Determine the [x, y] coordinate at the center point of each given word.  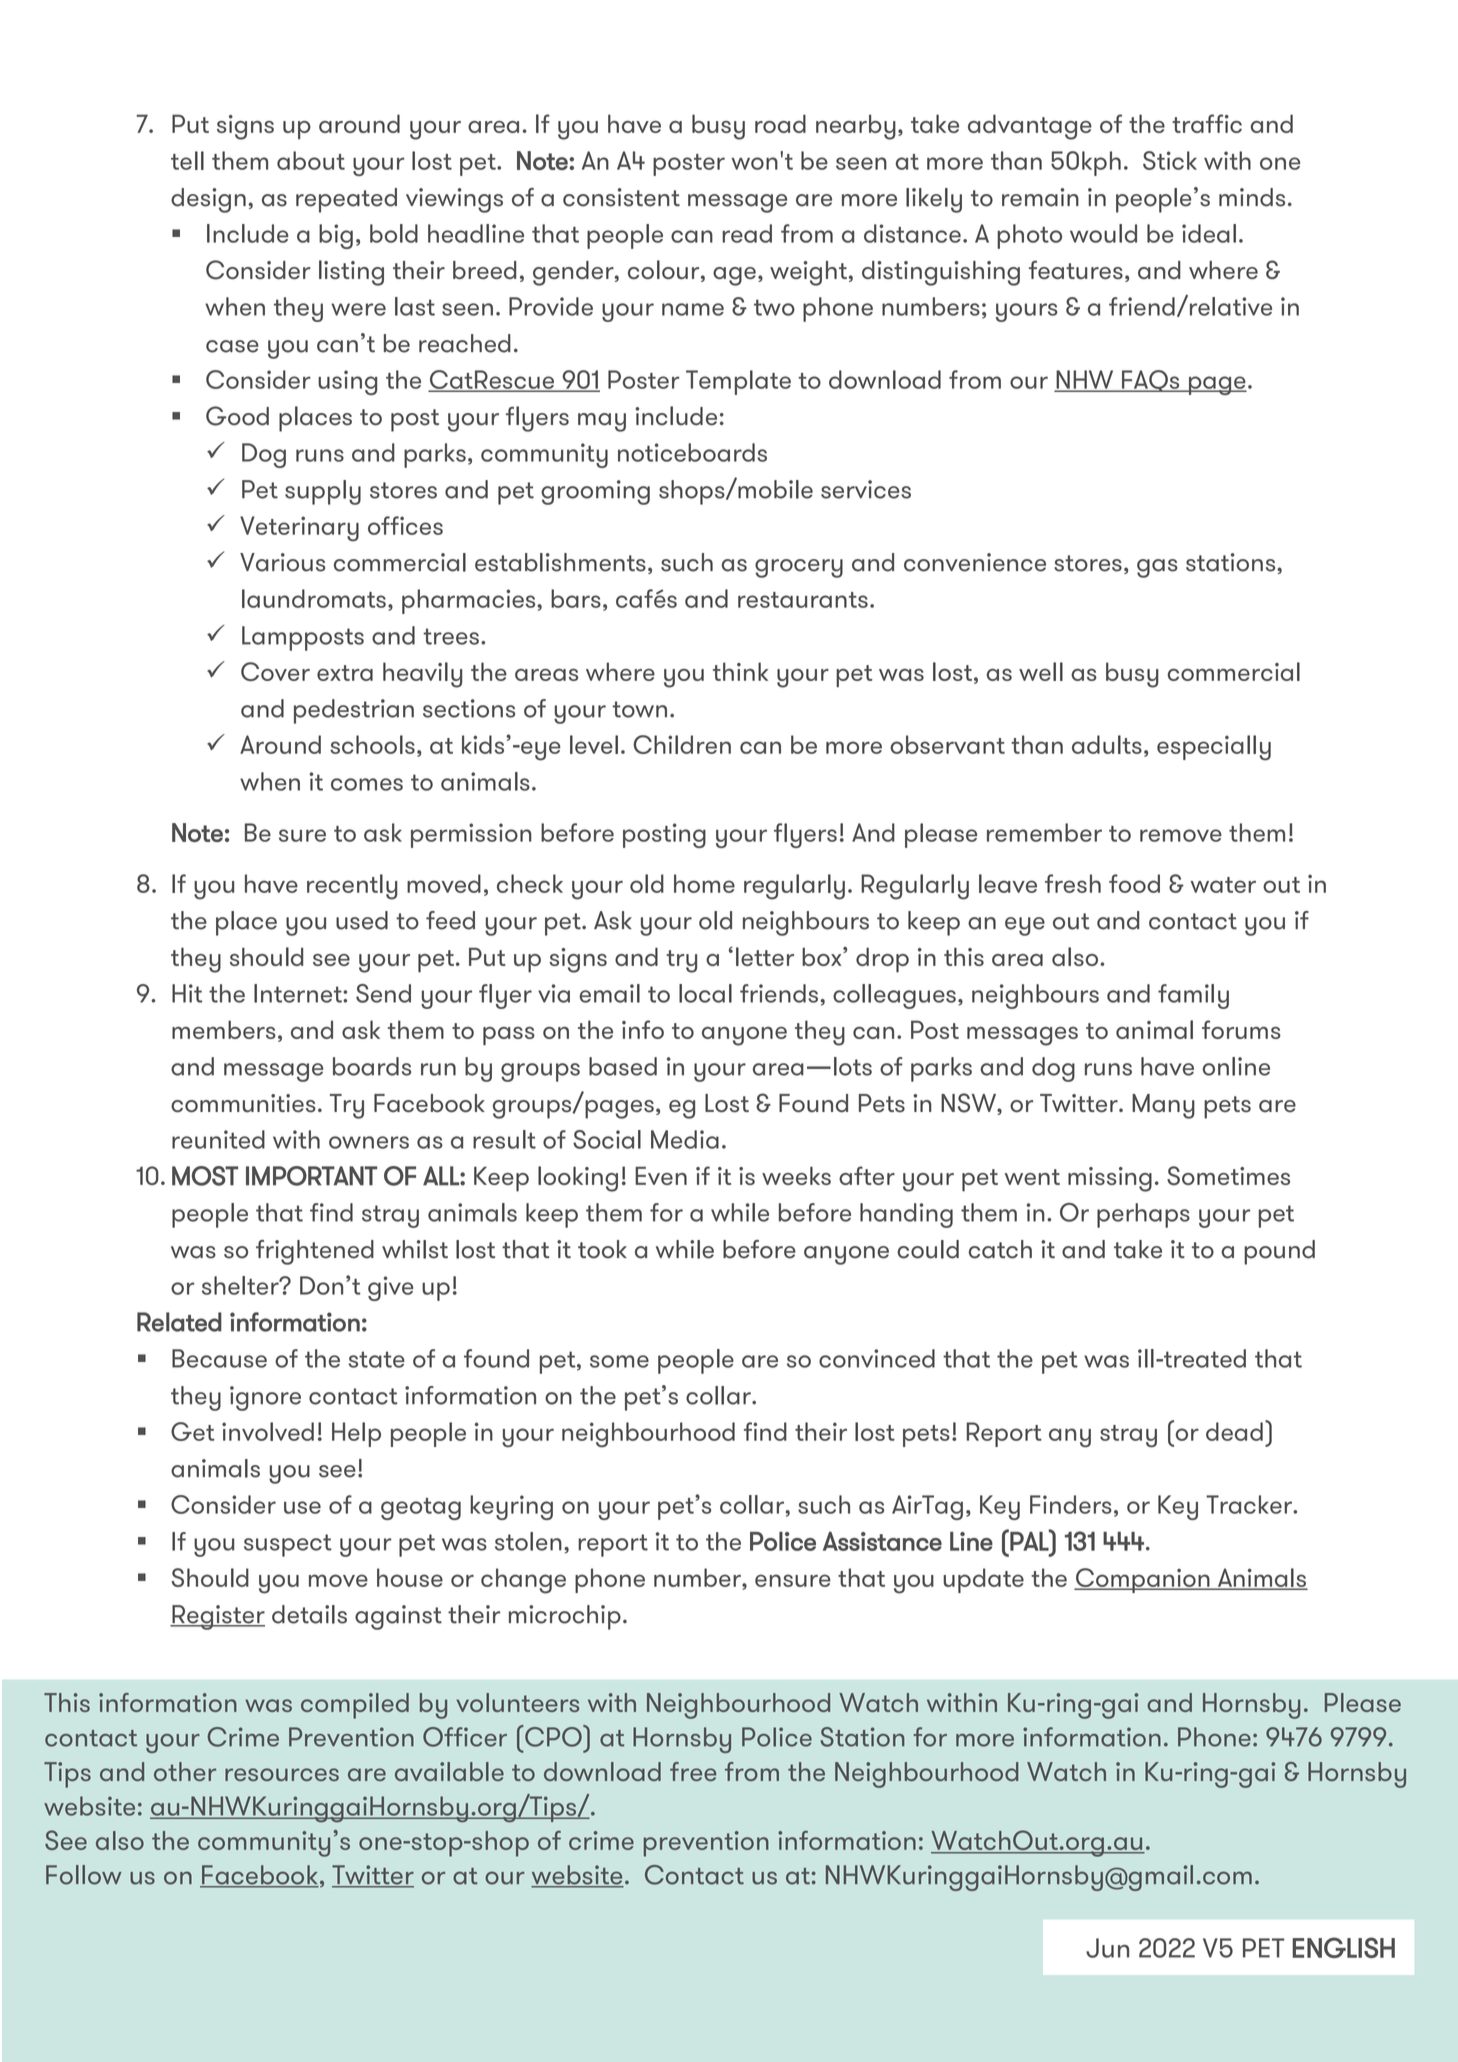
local [705, 993]
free [693, 1771]
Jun [1107, 1948]
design [208, 200]
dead [1234, 1431]
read [747, 233]
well [1041, 671]
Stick [1170, 160]
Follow [84, 1875]
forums [1241, 1029]
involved [268, 1431]
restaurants [803, 600]
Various [282, 562]
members [224, 1029]
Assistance [882, 1541]
